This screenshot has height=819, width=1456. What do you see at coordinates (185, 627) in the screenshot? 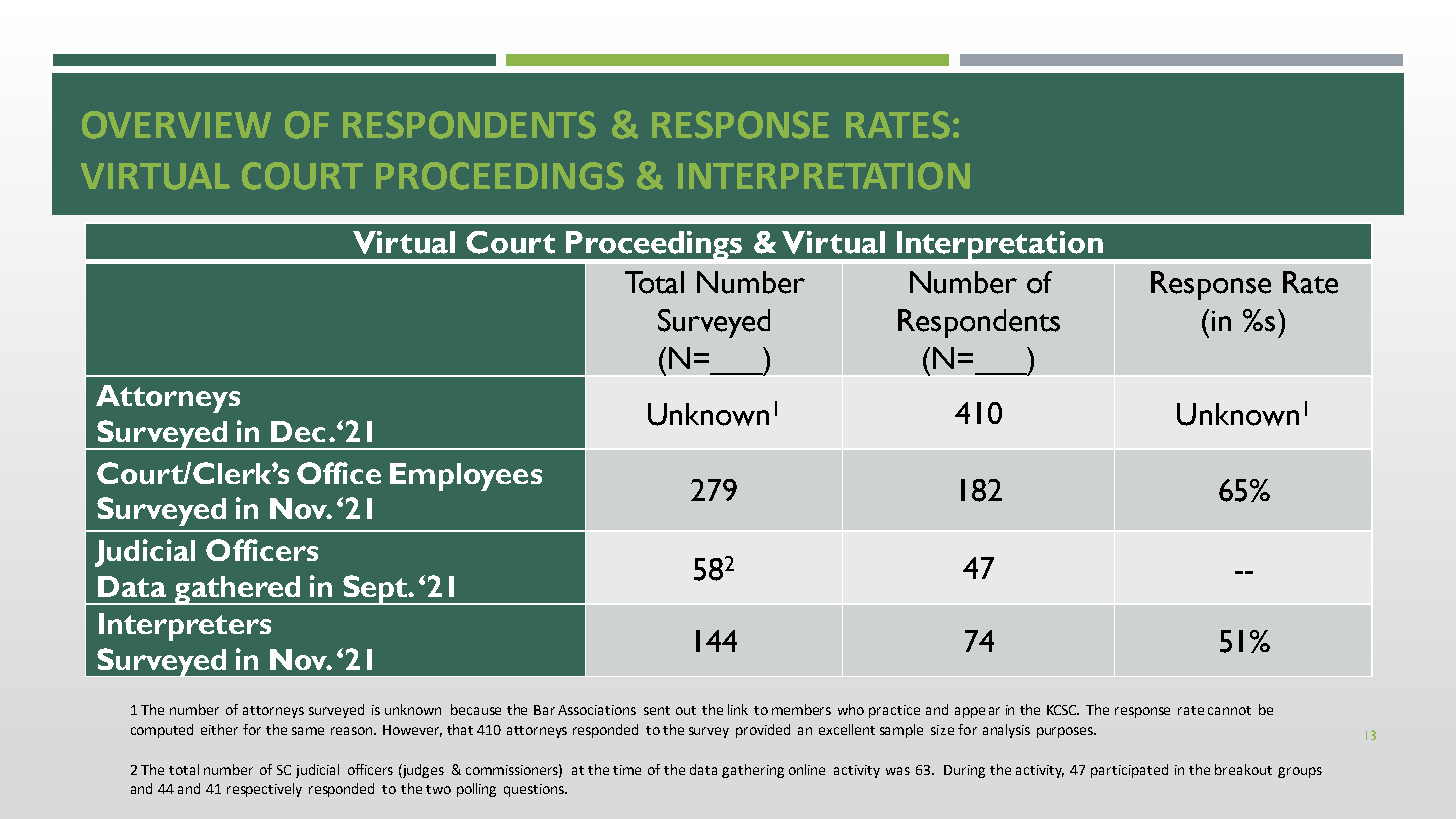
I see `Interpreters` at bounding box center [185, 627].
